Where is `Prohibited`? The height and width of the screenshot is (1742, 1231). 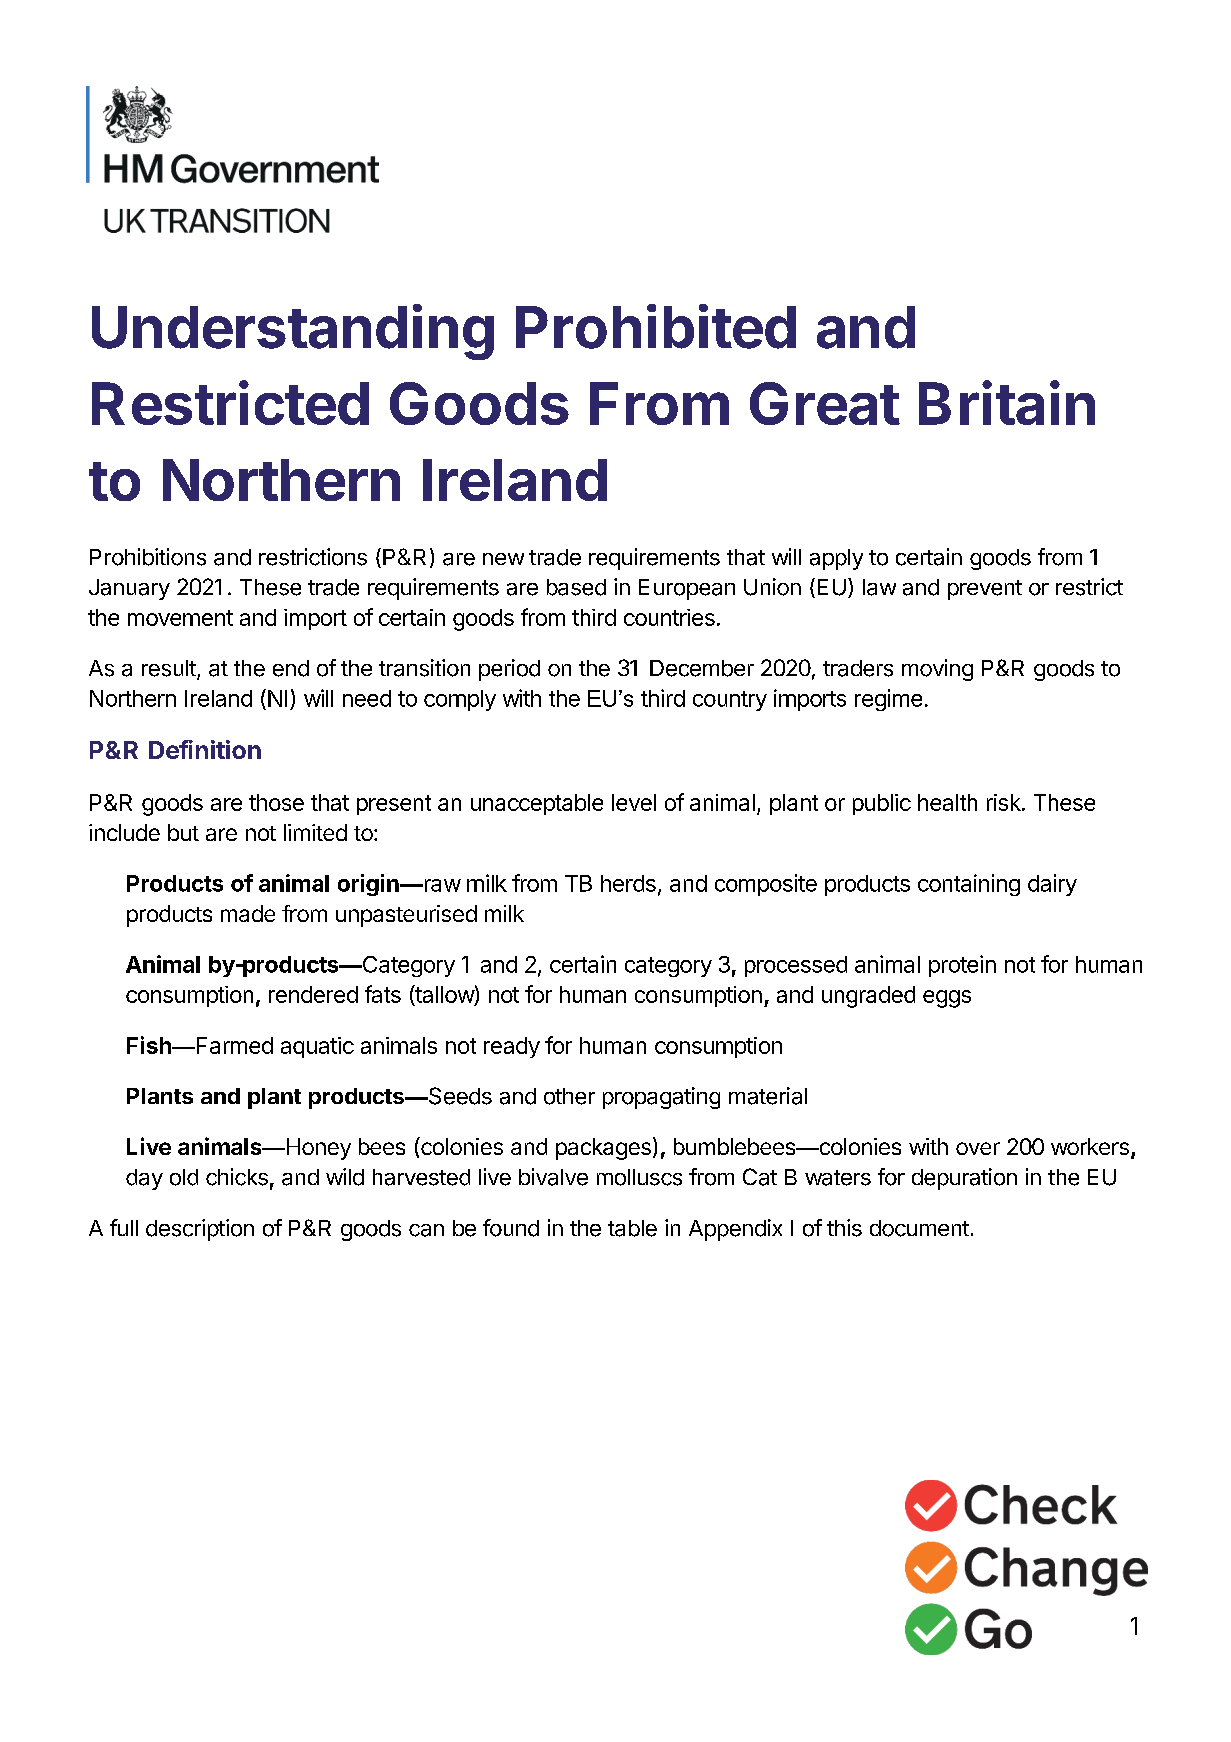 Prohibited is located at coordinates (656, 326).
